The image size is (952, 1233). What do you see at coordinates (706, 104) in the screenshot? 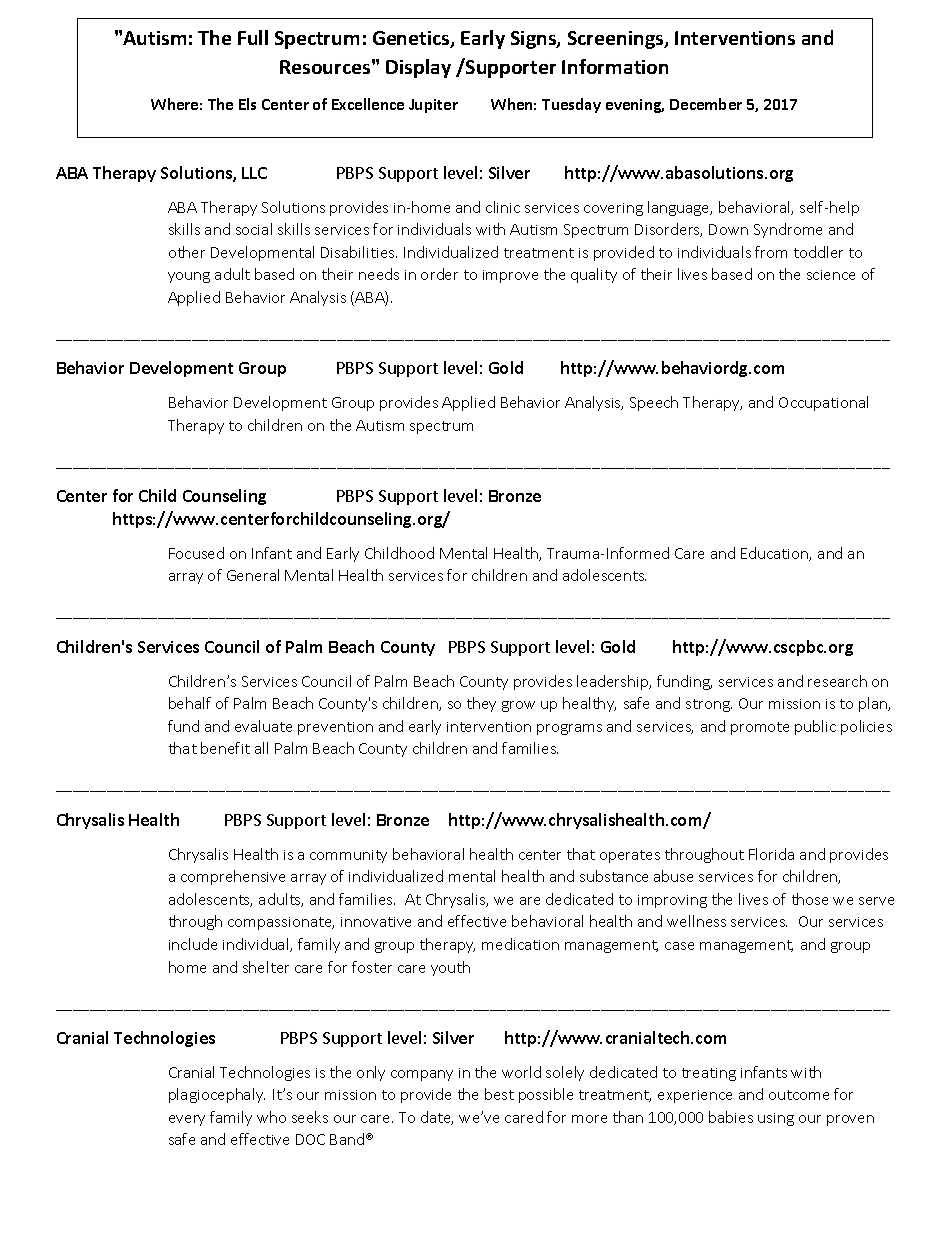
I see `December` at bounding box center [706, 104].
